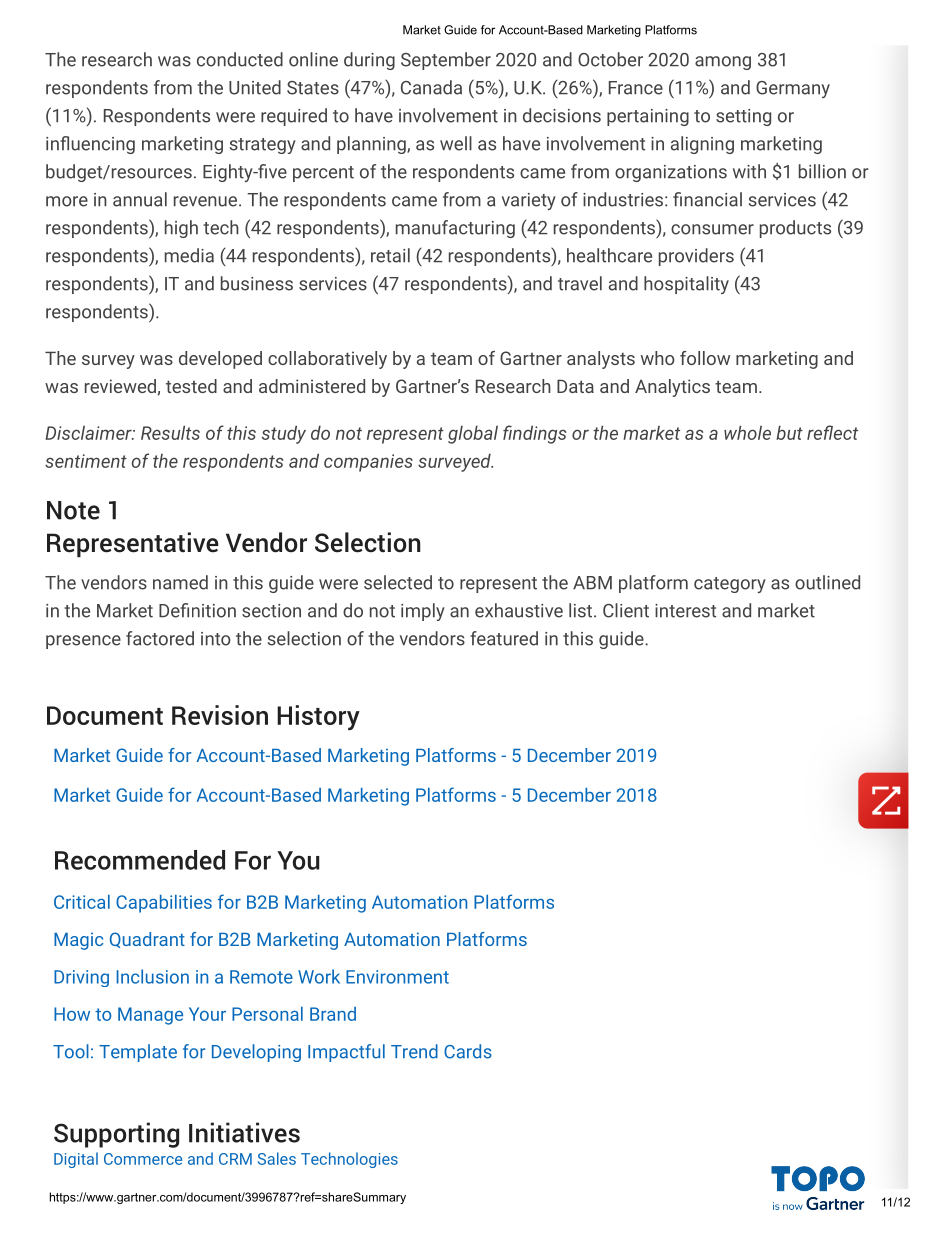 This page has height=1233, width=952. What do you see at coordinates (240, 59) in the page?
I see `conducted` at bounding box center [240, 59].
